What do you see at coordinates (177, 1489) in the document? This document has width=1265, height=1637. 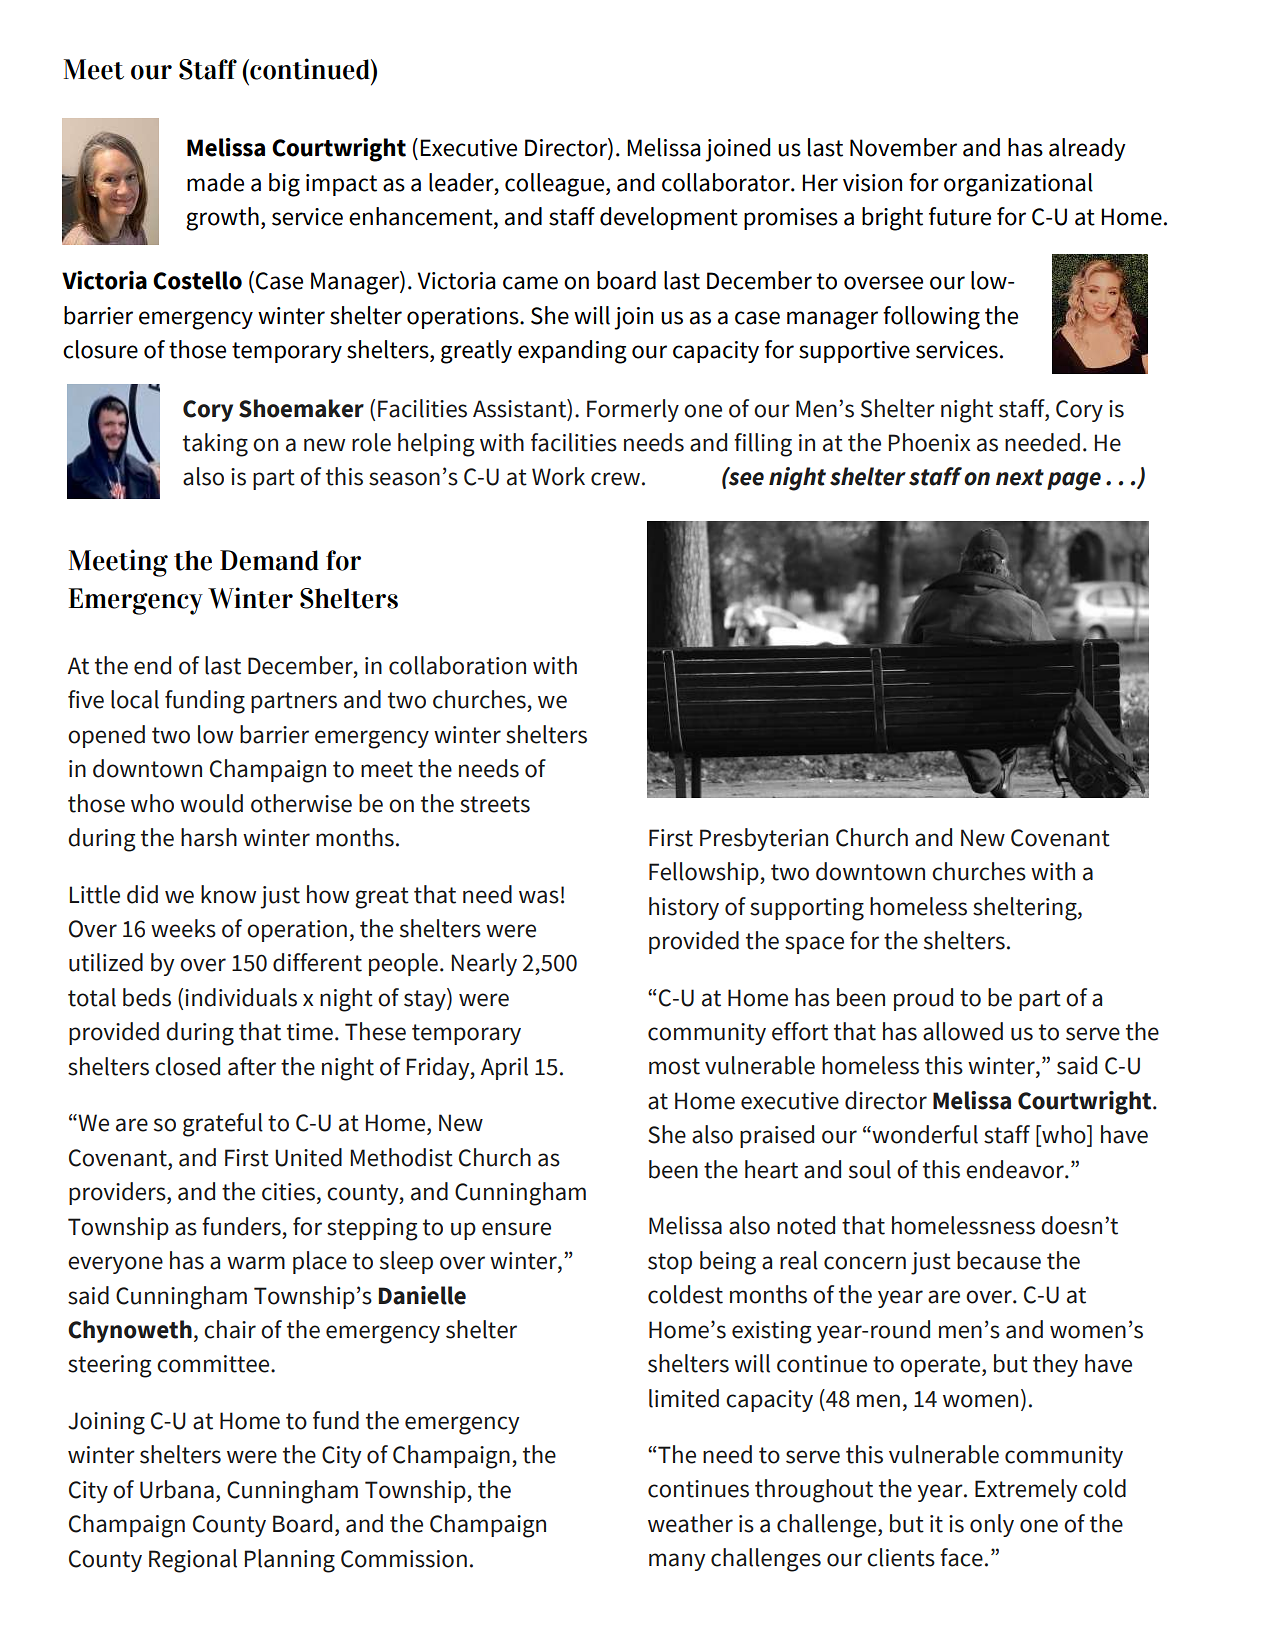 I see `Urbana` at bounding box center [177, 1489].
